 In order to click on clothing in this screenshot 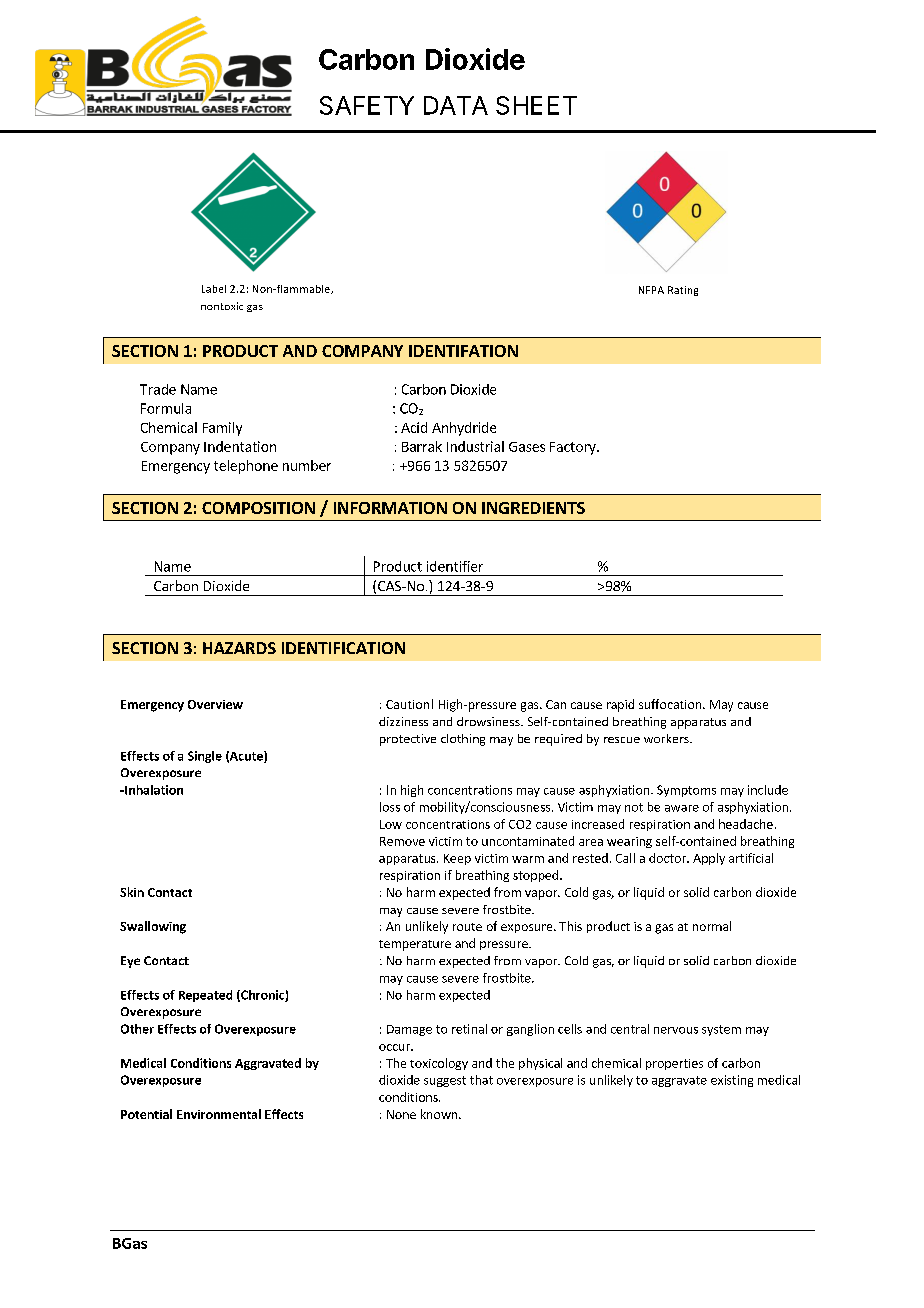, I will do `click(463, 740)`.
